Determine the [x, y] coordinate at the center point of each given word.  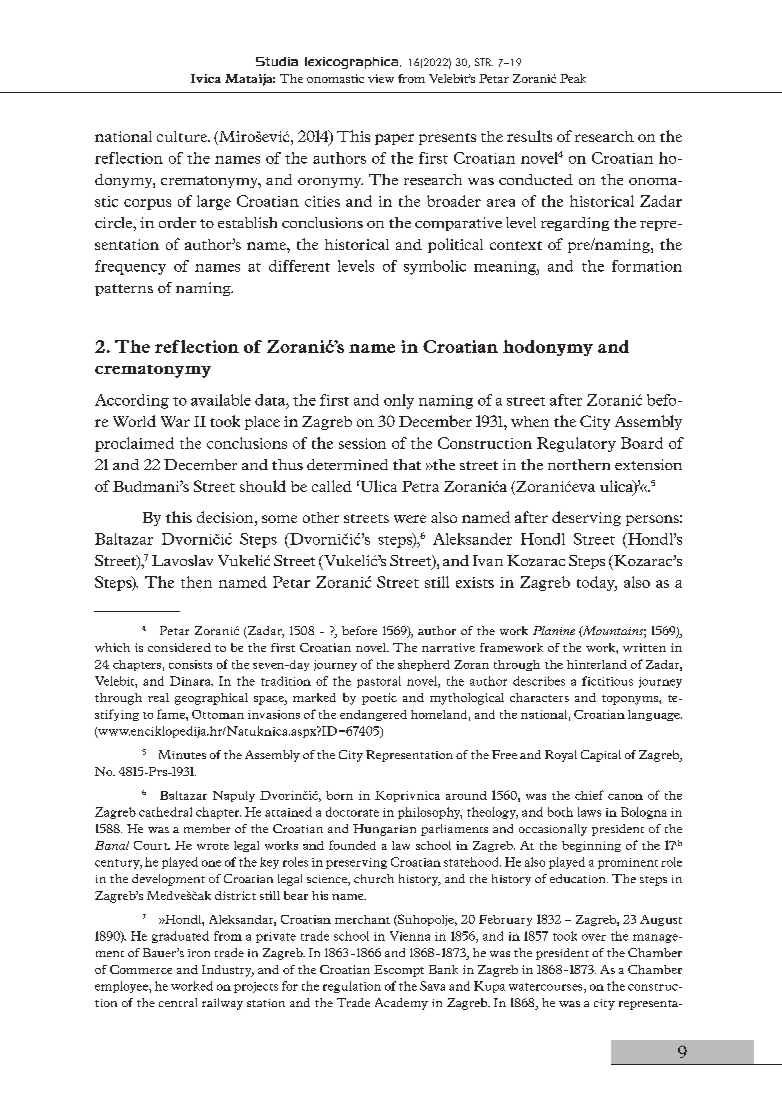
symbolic [435, 267]
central [178, 1002]
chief [589, 795]
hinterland [597, 664]
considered [179, 647]
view [381, 78]
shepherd [424, 665]
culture [183, 136]
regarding [575, 224]
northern [579, 464]
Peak [573, 78]
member [207, 828]
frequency [130, 267]
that [407, 464]
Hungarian [384, 830]
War [175, 421]
